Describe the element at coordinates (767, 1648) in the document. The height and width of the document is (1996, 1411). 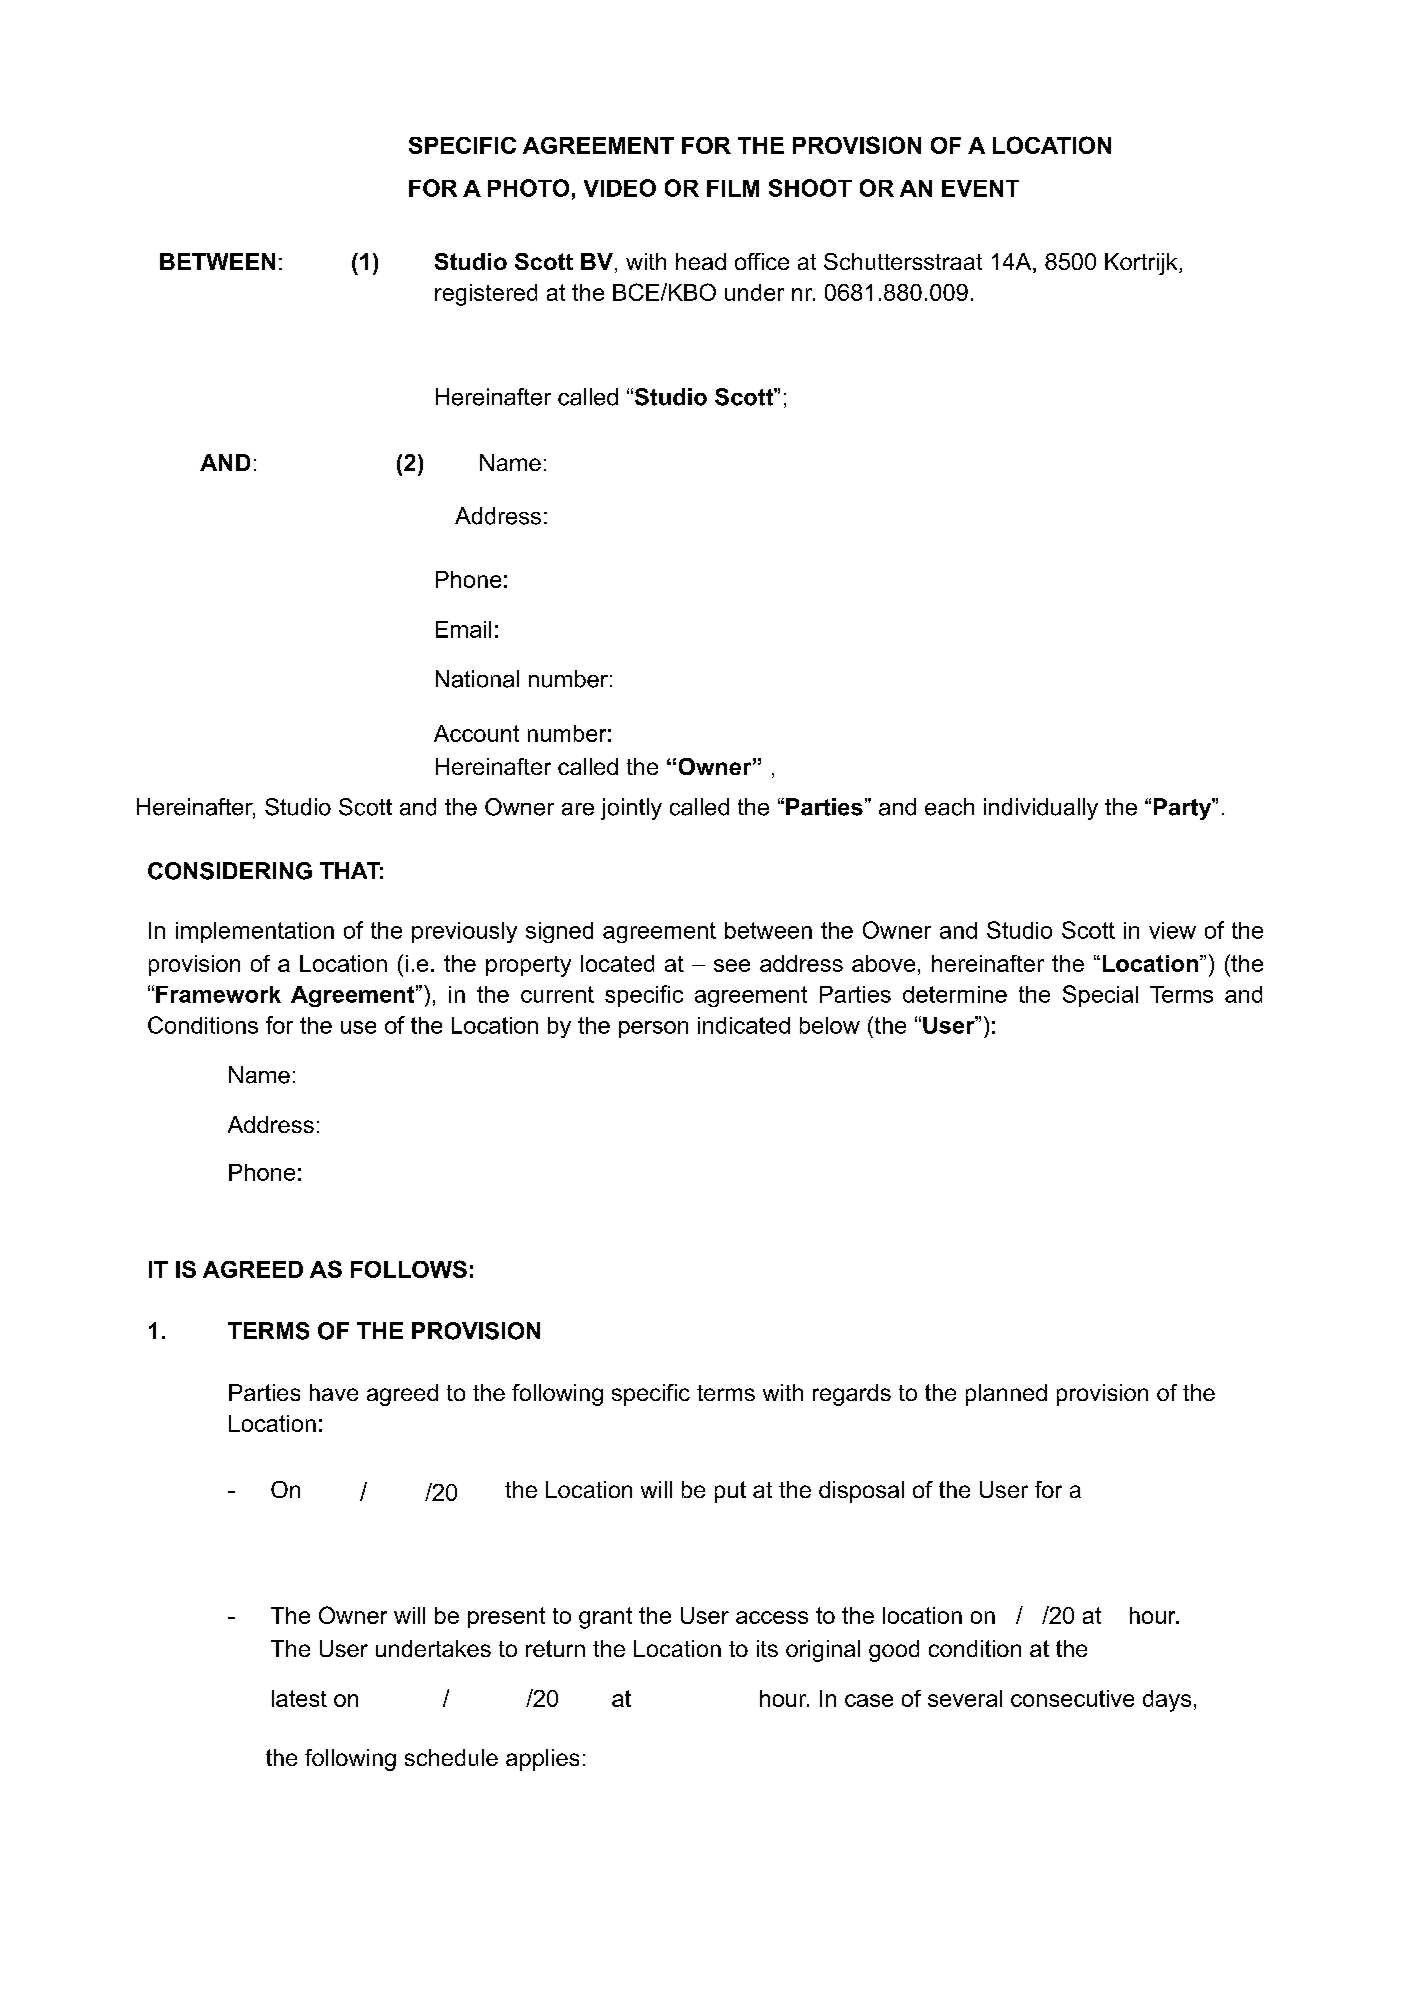
I see `its` at that location.
